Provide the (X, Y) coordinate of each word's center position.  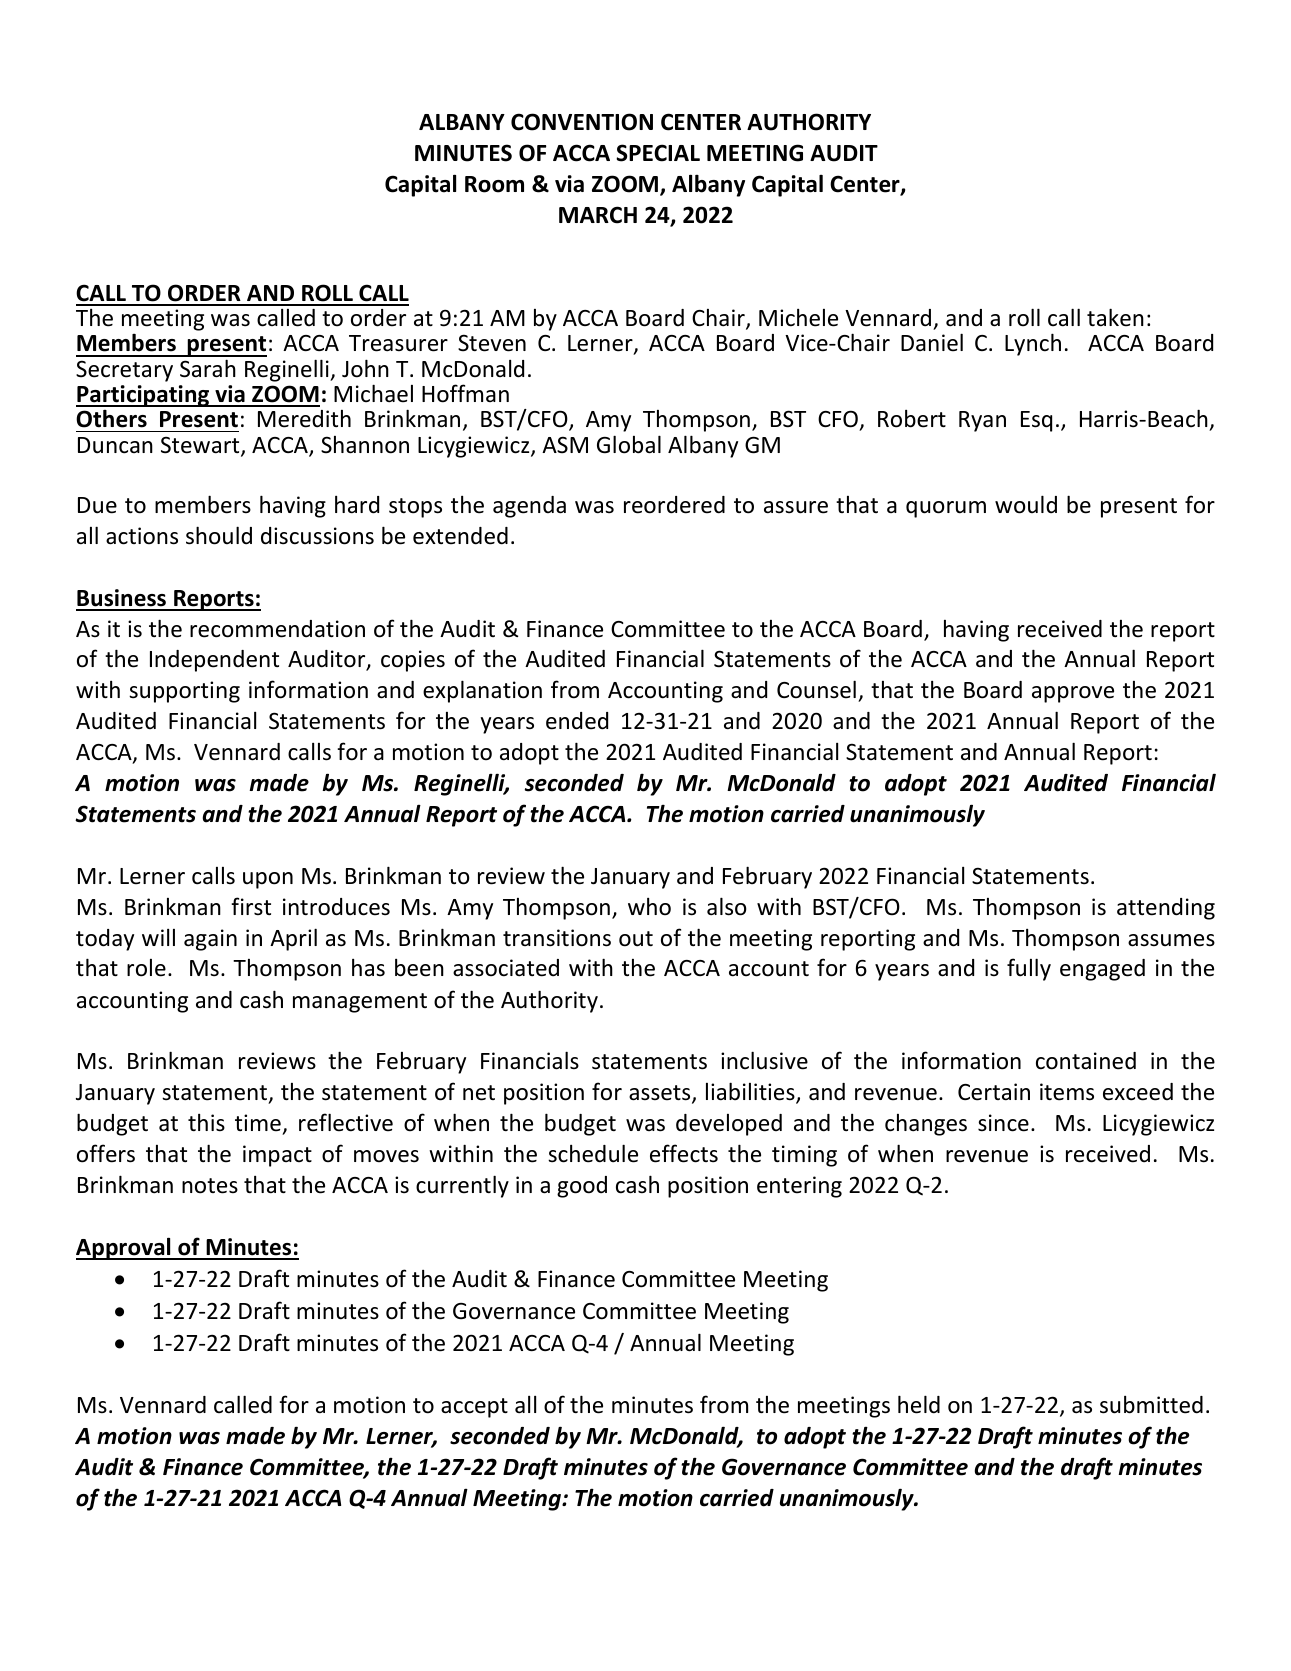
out (636, 939)
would (1026, 504)
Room (494, 184)
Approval (124, 1248)
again (210, 940)
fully (1029, 969)
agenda (529, 507)
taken (1115, 317)
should (219, 535)
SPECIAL (658, 153)
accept (474, 1408)
